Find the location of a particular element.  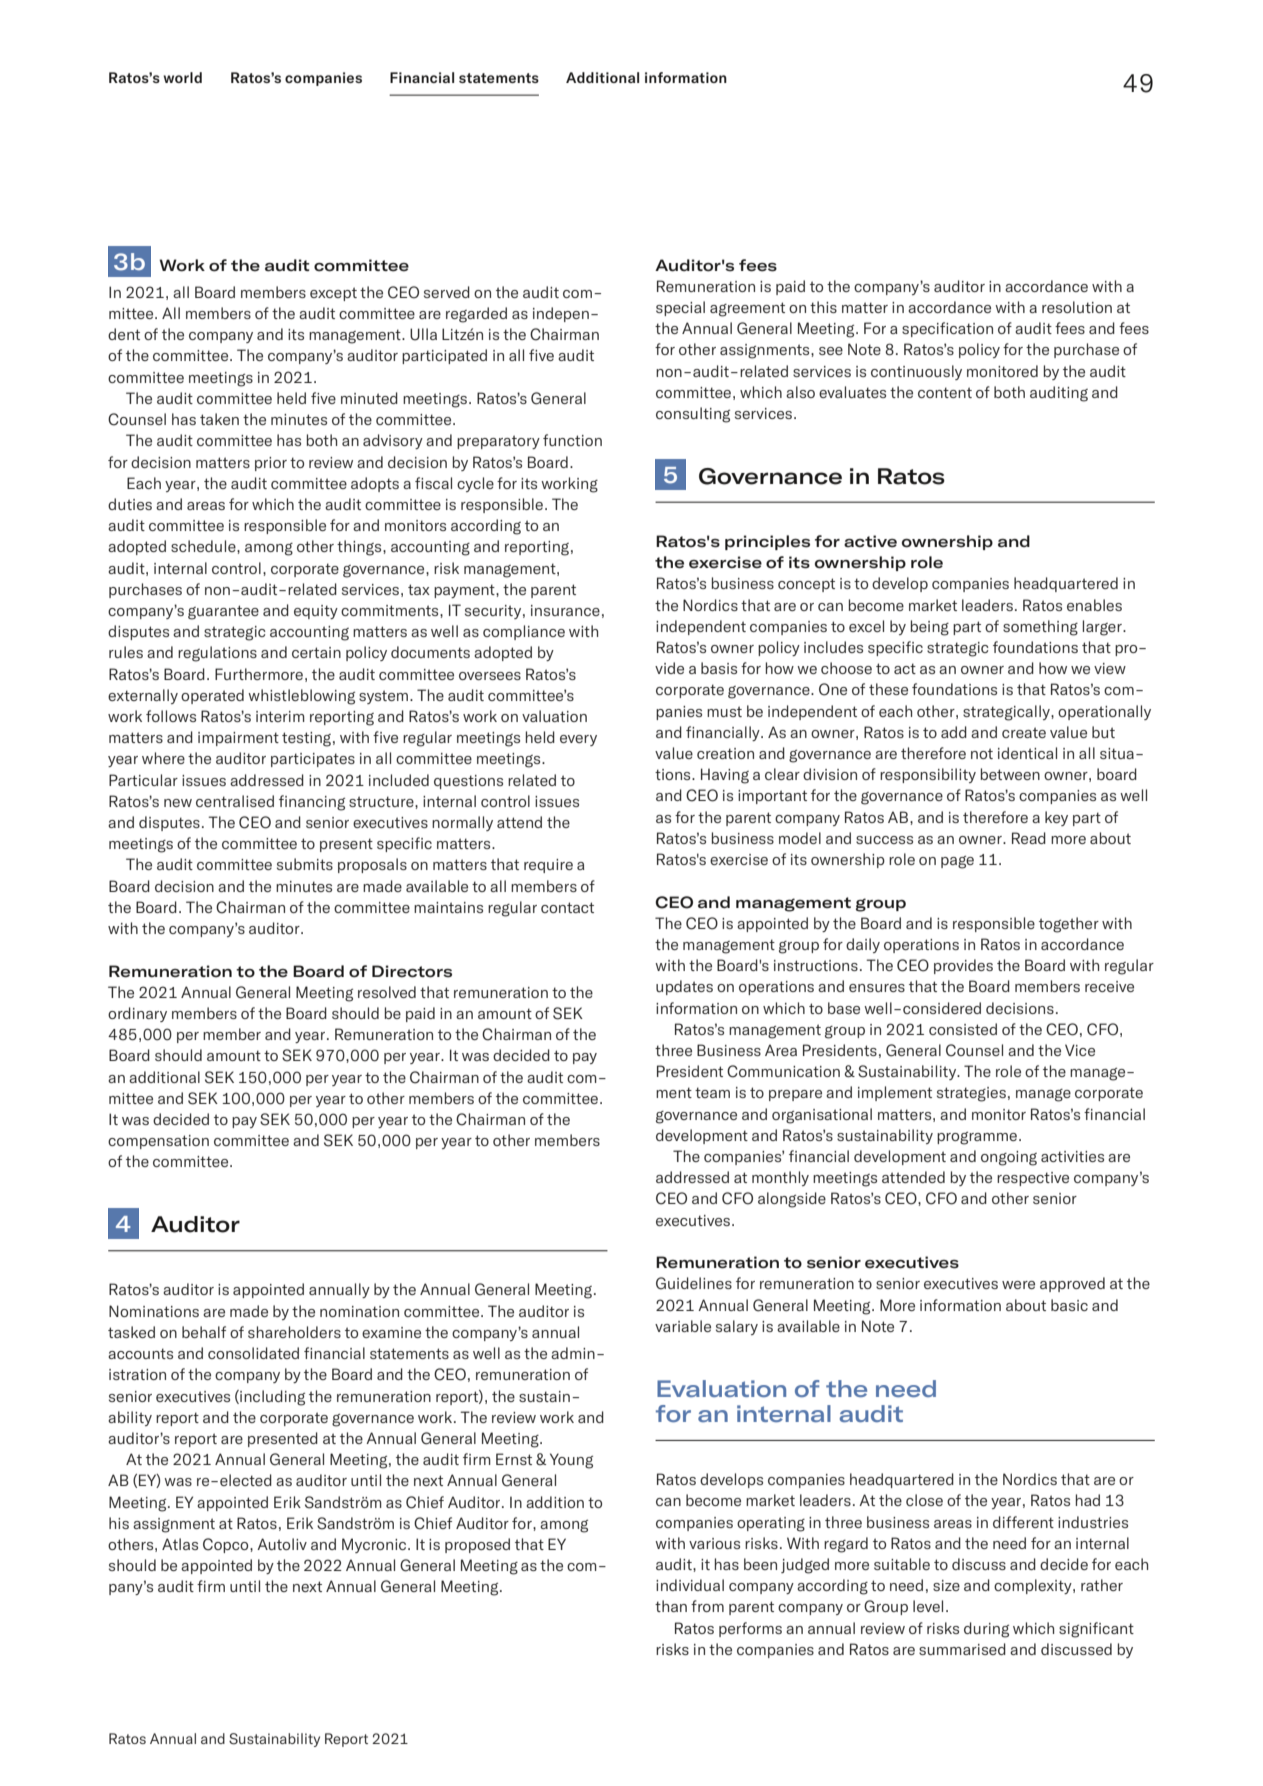

resolution is located at coordinates (1077, 307).
